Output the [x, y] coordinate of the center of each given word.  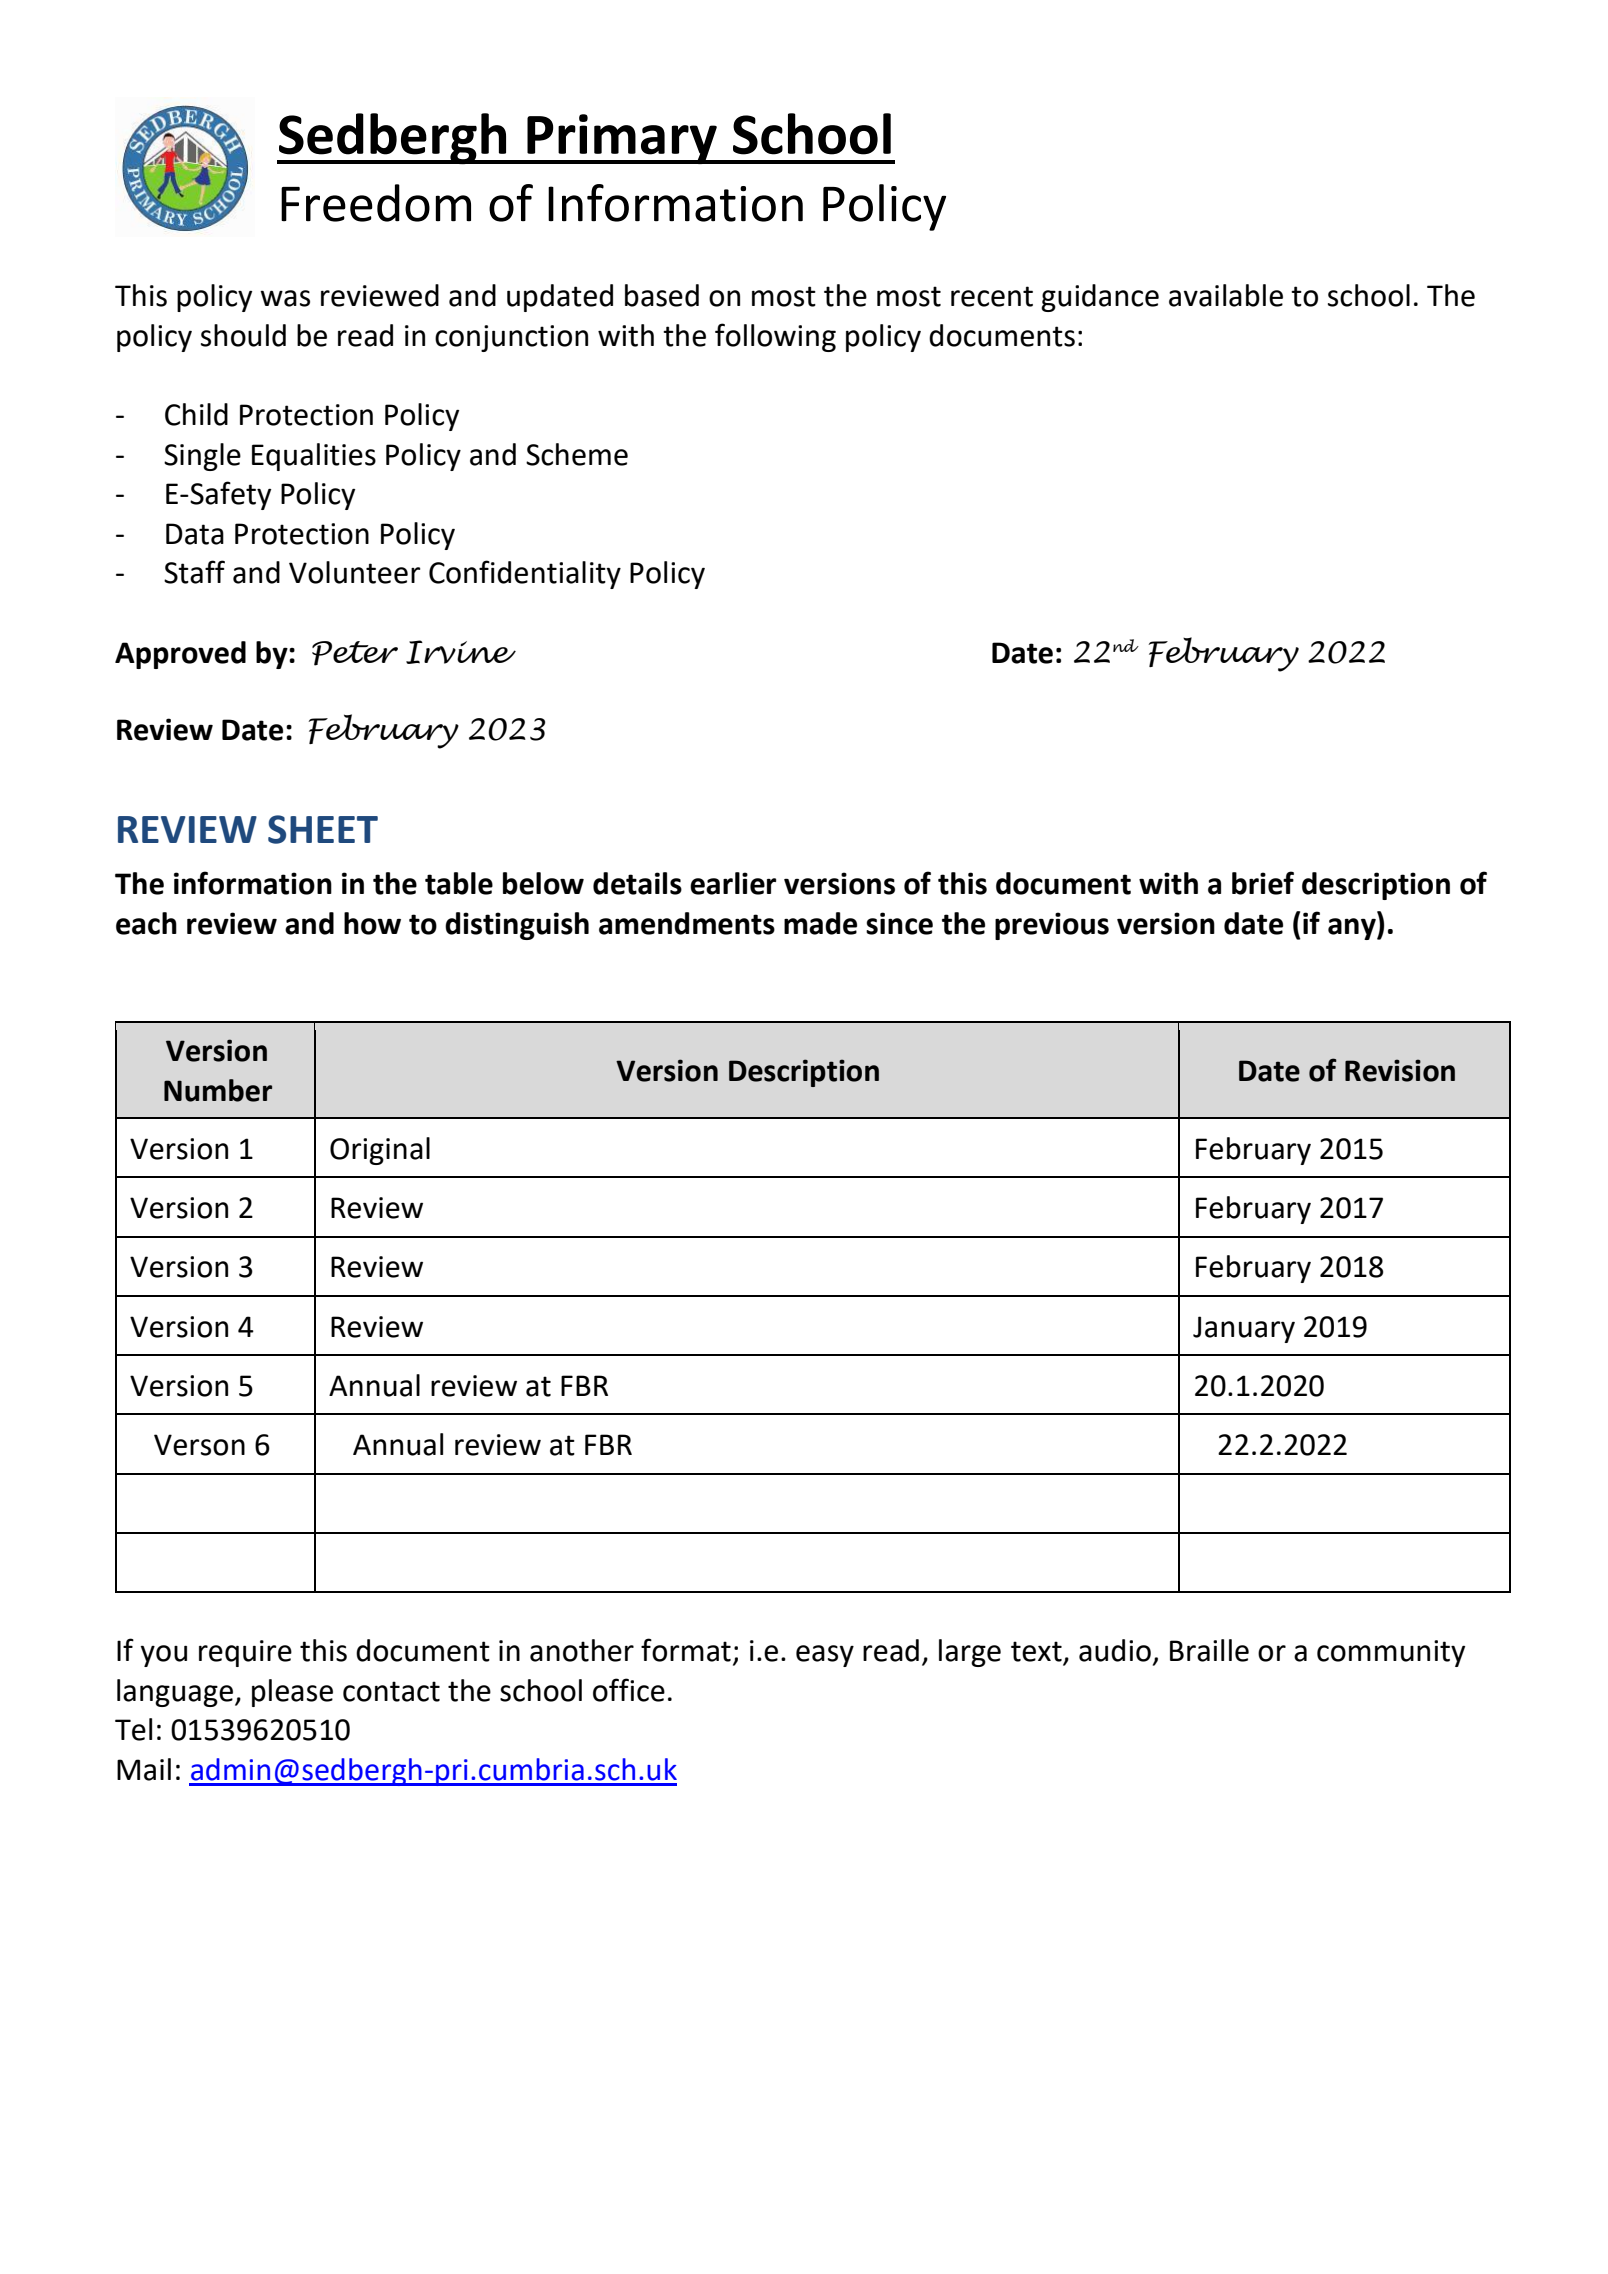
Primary [622, 139]
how [372, 923]
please [292, 1693]
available [1226, 295]
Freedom [376, 203]
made [820, 923]
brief [1263, 883]
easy [825, 1656]
